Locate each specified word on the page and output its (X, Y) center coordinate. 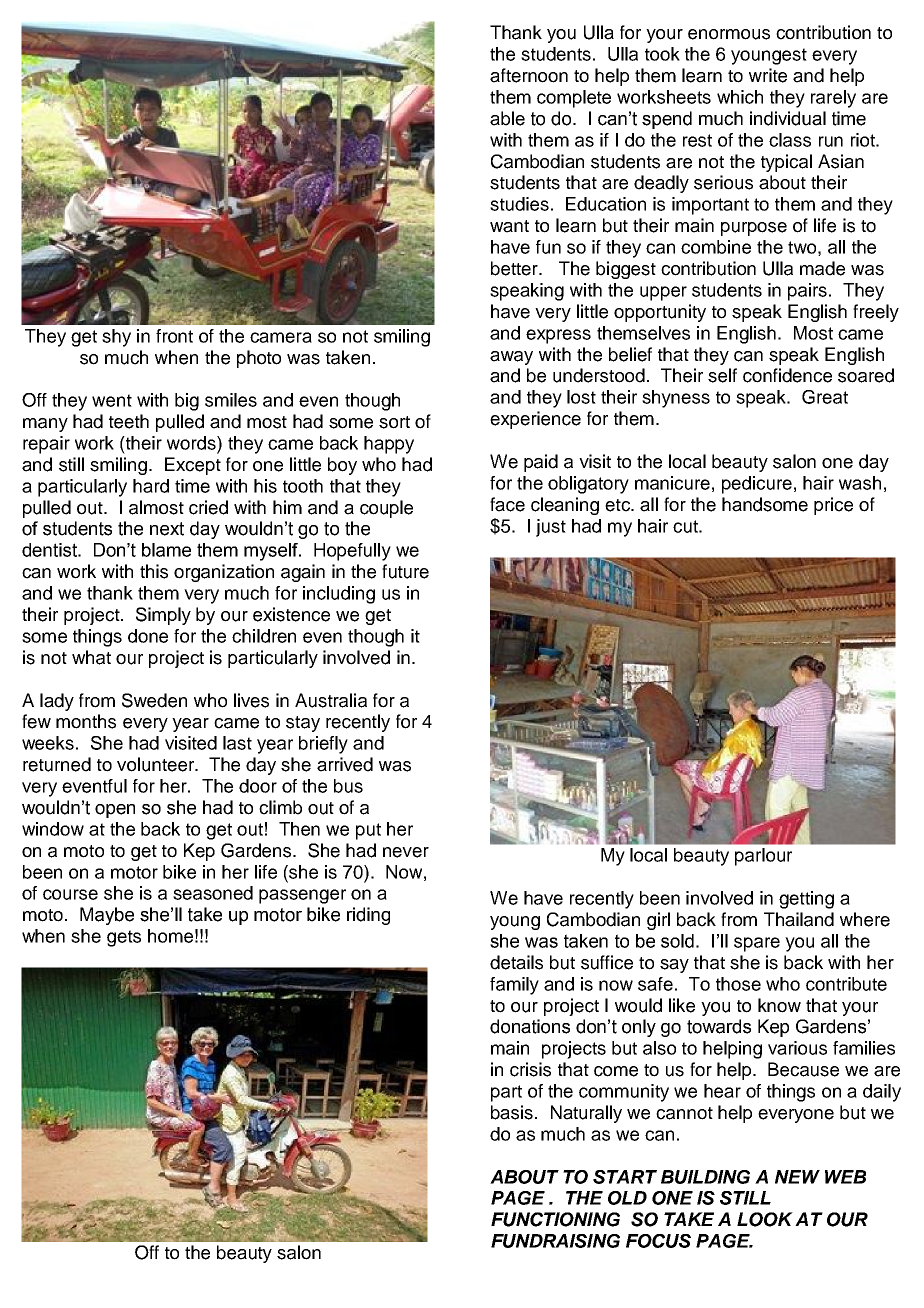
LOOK (765, 1219)
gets (124, 938)
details (516, 962)
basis (513, 1112)
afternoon (529, 75)
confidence (787, 375)
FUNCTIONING (555, 1219)
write (768, 75)
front (174, 336)
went (112, 400)
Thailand (799, 919)
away (511, 358)
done (148, 636)
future (405, 571)
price (833, 506)
